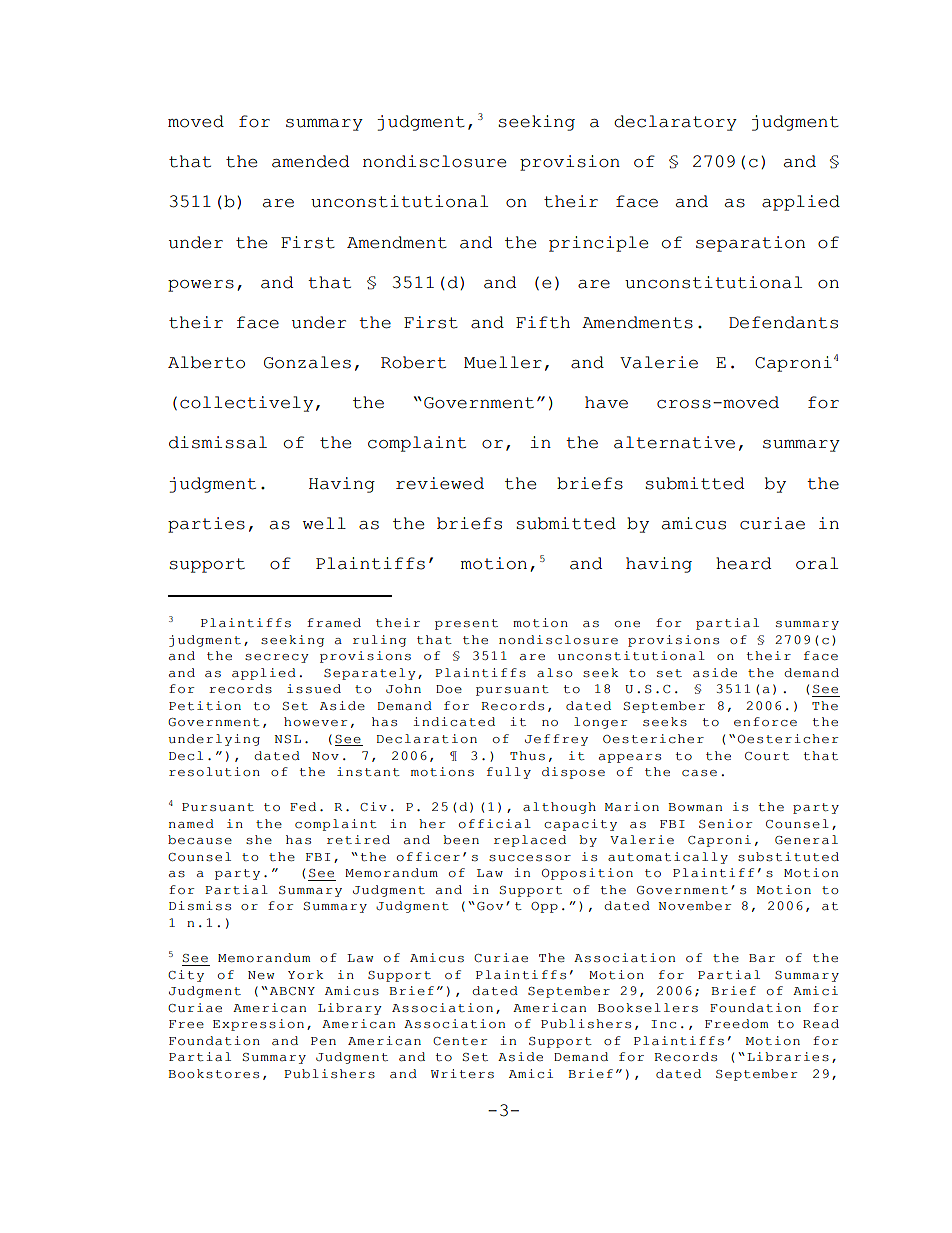 The image size is (952, 1233). Describe the element at coordinates (277, 658) in the page. I see `secrecy` at that location.
